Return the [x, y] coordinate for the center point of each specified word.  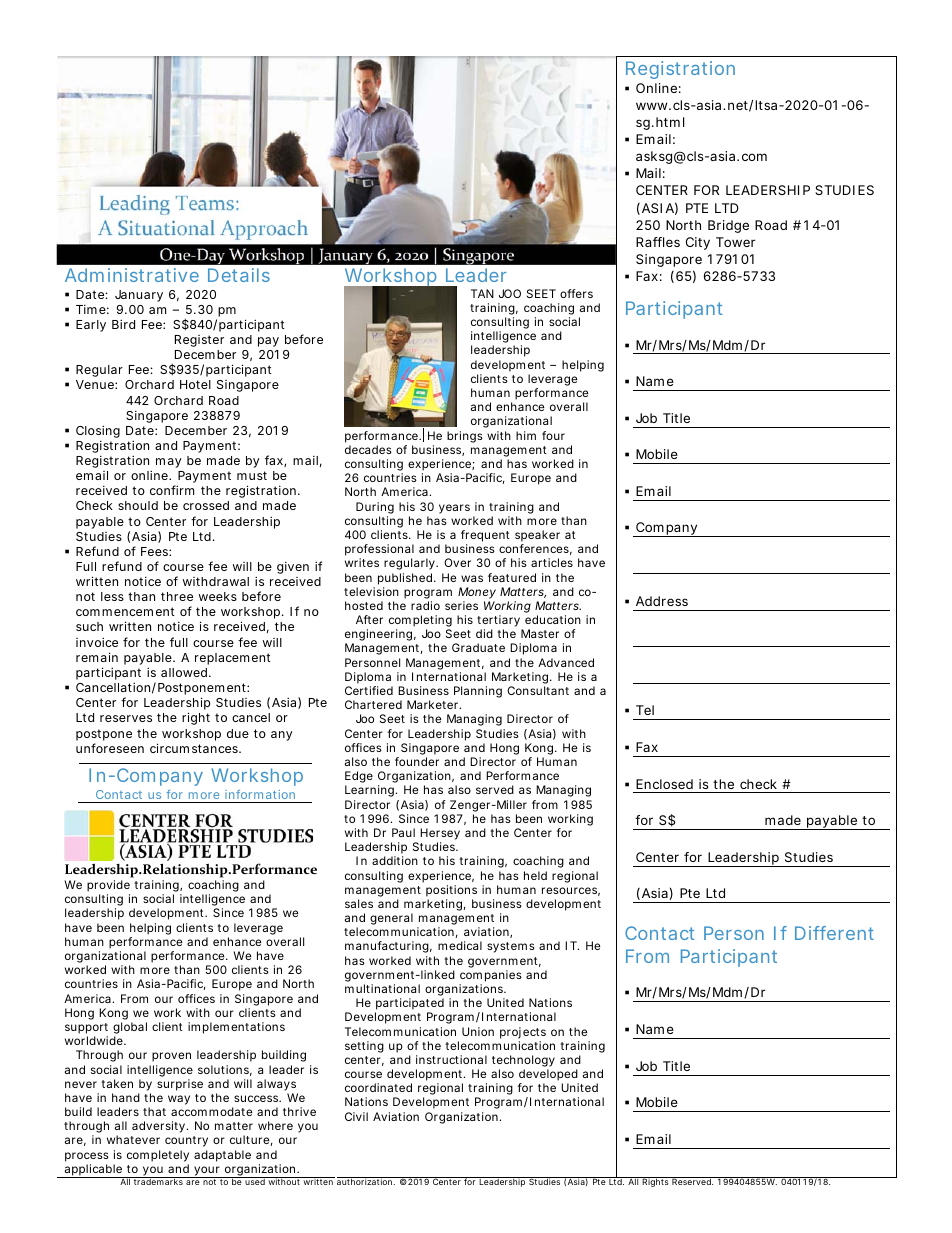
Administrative [132, 275]
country [186, 1141]
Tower [735, 242]
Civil [356, 1116]
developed [549, 1076]
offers [576, 293]
